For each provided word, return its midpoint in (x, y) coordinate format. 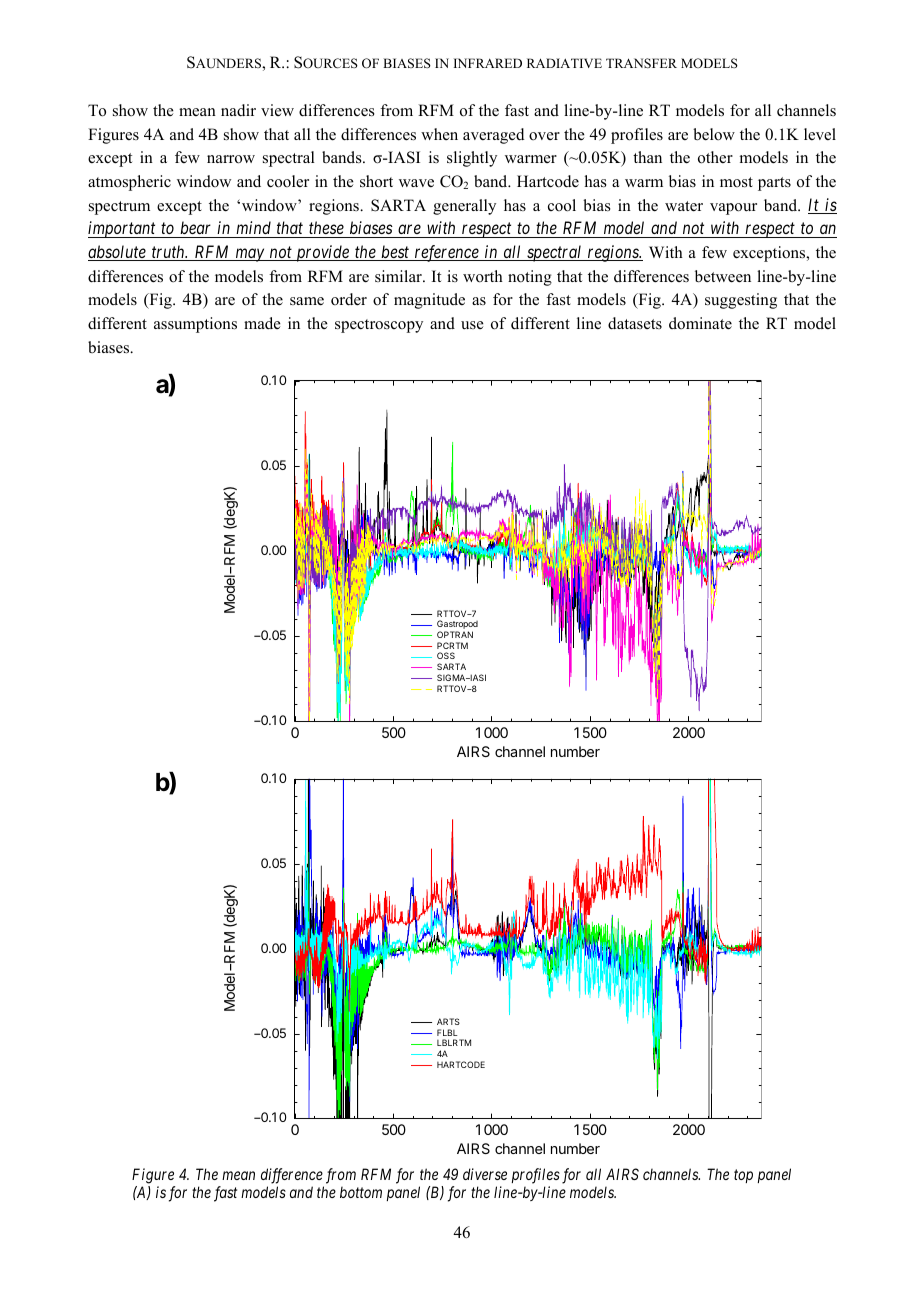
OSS (446, 655)
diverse (485, 1174)
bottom (361, 1192)
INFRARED (488, 63)
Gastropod (457, 626)
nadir (238, 110)
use (472, 325)
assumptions (195, 325)
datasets (635, 323)
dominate (700, 323)
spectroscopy (379, 326)
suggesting (741, 301)
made (262, 323)
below (714, 134)
